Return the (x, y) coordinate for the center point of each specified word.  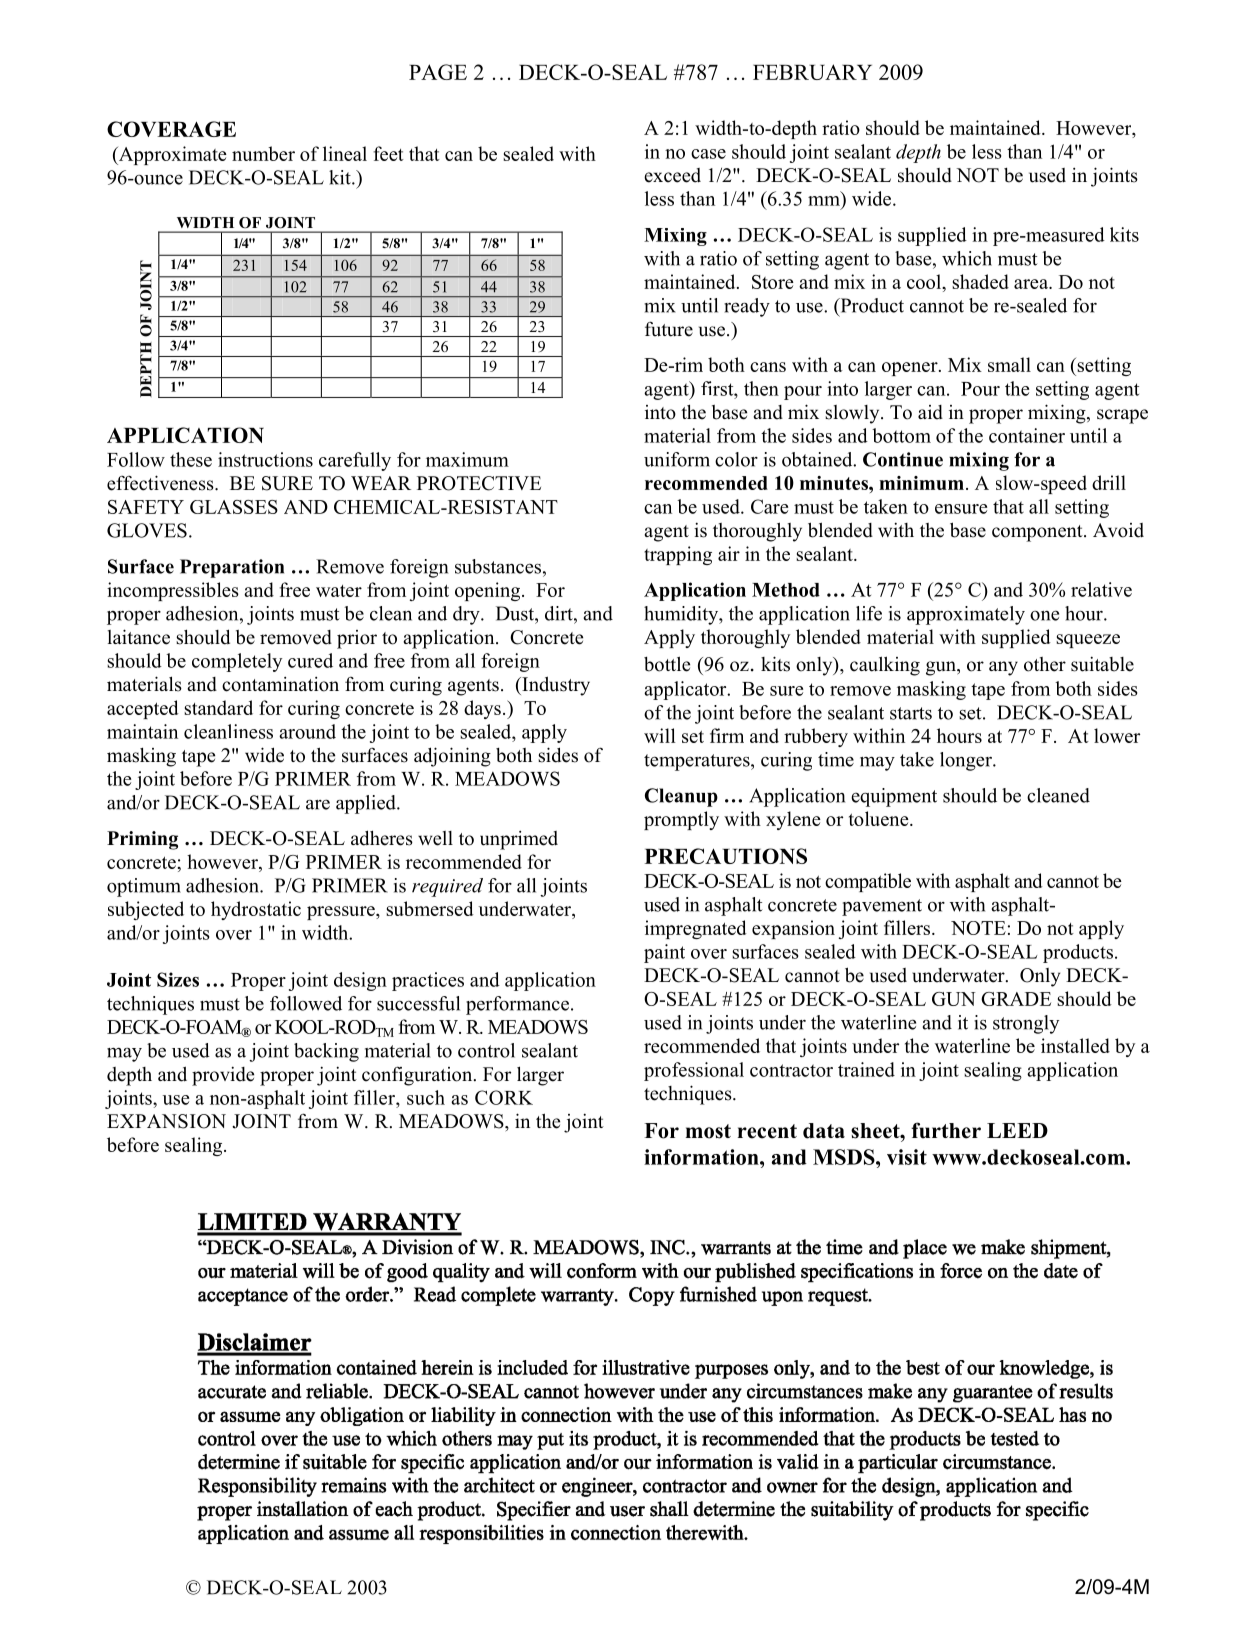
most (708, 1131)
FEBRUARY (812, 72)
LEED (1017, 1130)
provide (223, 1076)
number (263, 153)
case (708, 154)
